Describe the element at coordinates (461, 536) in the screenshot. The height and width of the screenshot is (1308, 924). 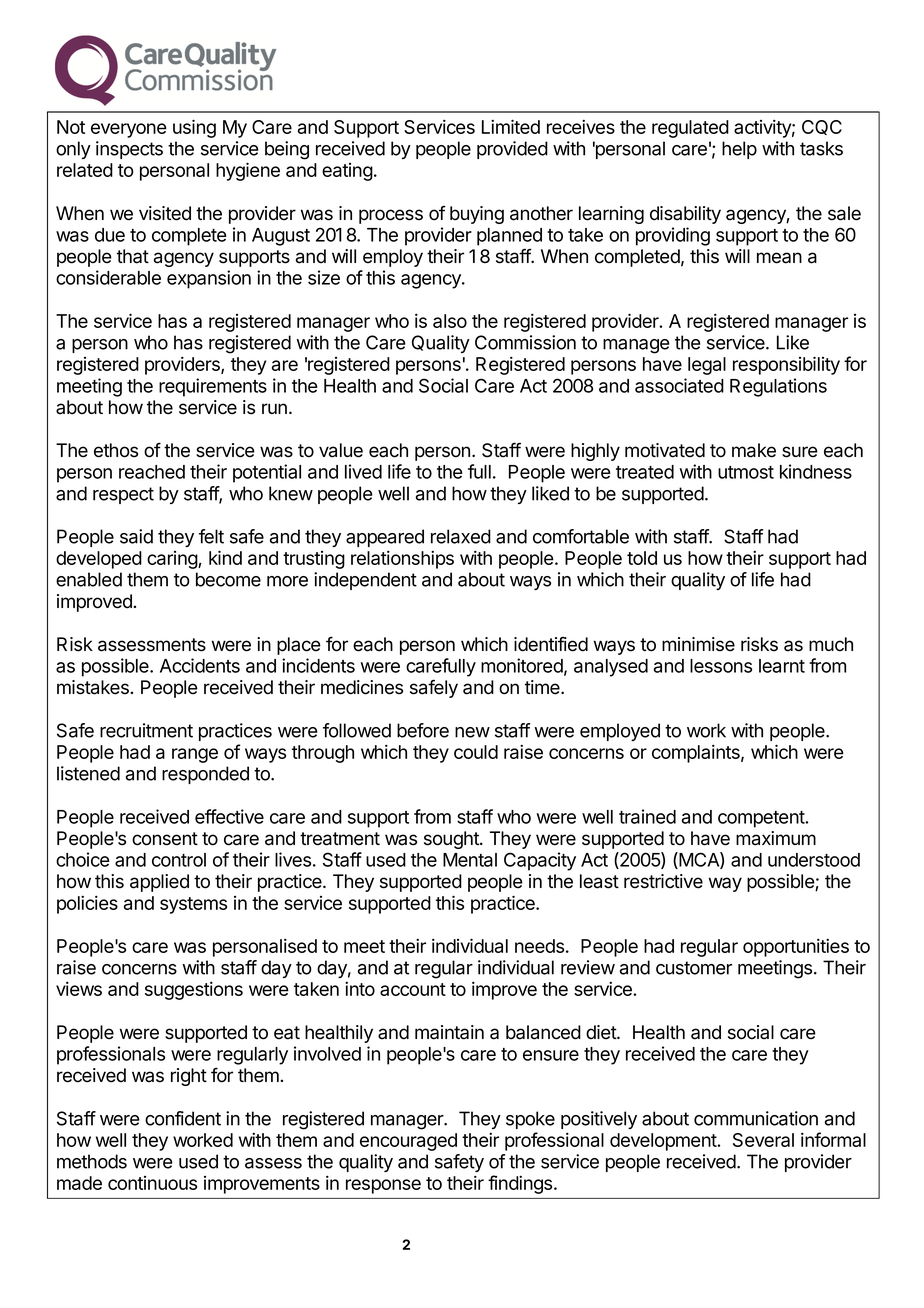
I see `relaxed` at that location.
